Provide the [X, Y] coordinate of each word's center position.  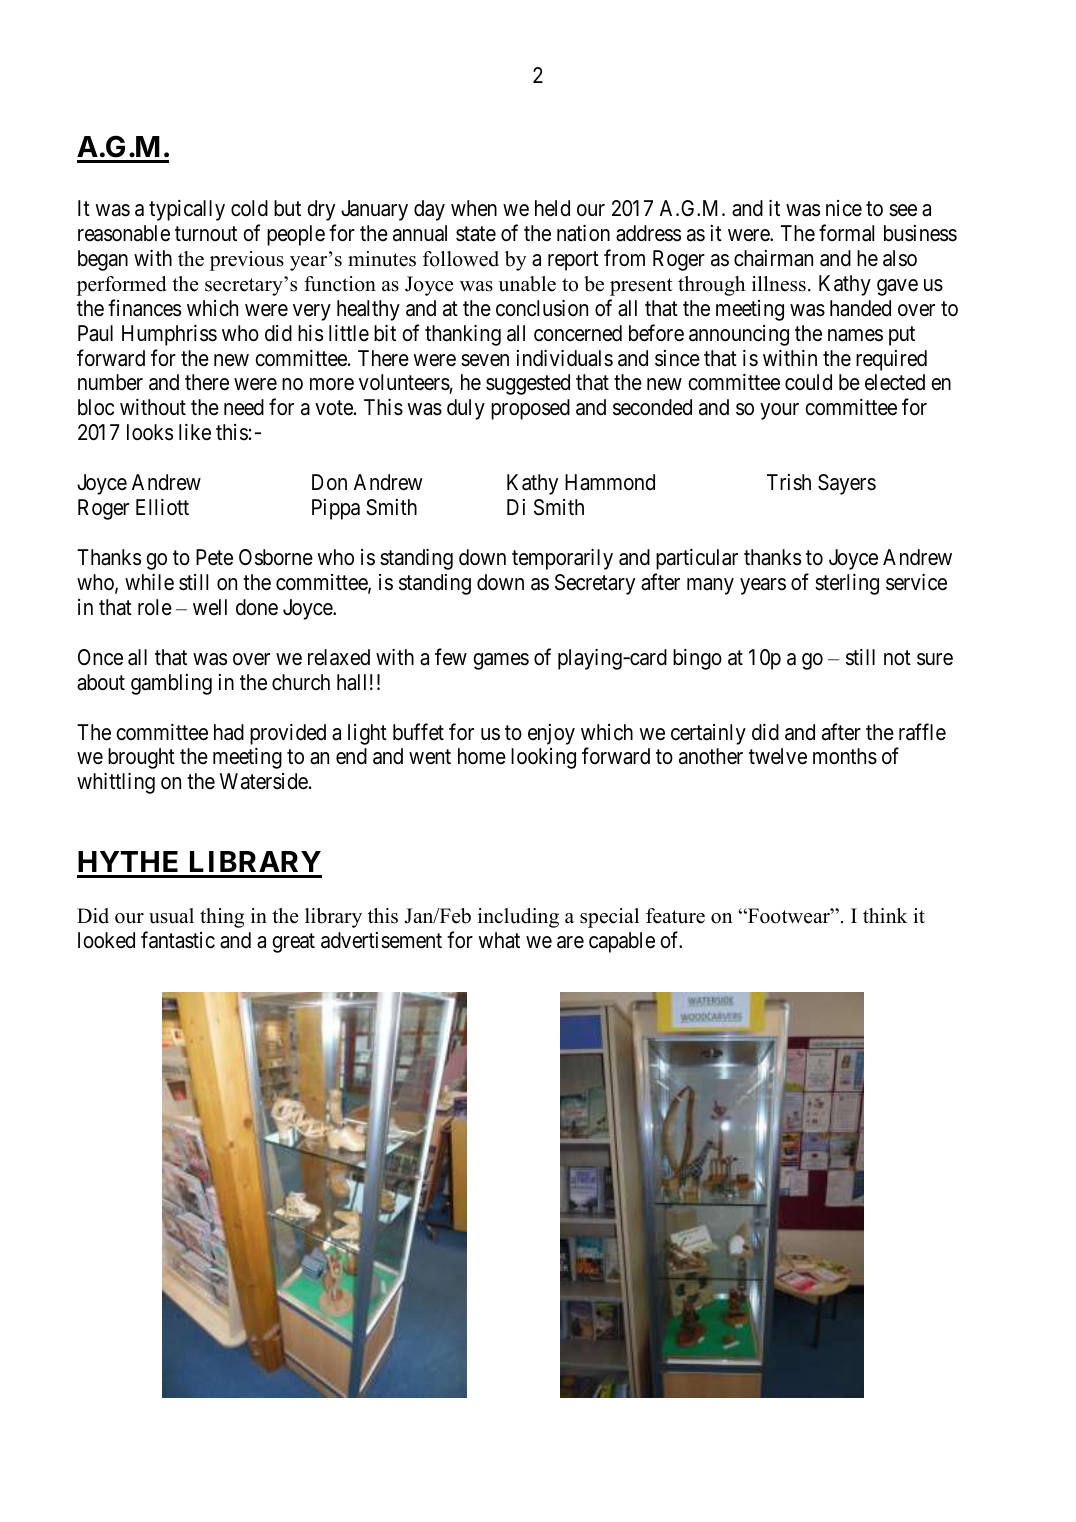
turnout [206, 234]
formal [846, 233]
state [476, 234]
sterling [847, 584]
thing [222, 918]
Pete [214, 557]
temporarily [562, 559]
